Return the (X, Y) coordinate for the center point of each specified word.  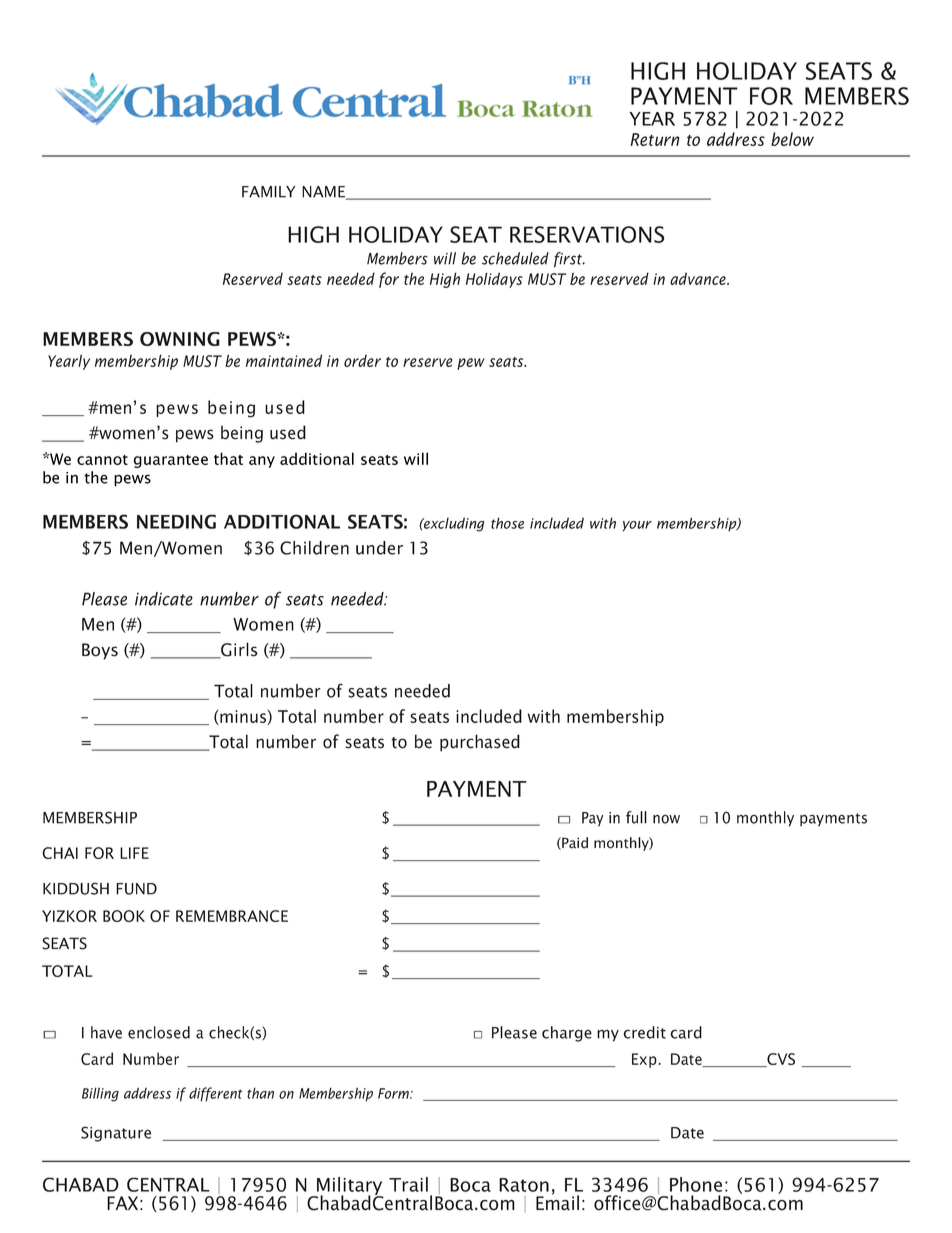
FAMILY (268, 192)
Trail (408, 1184)
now (666, 819)
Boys (100, 651)
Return (655, 139)
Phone (696, 1184)
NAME (325, 193)
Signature (116, 1134)
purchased (480, 743)
